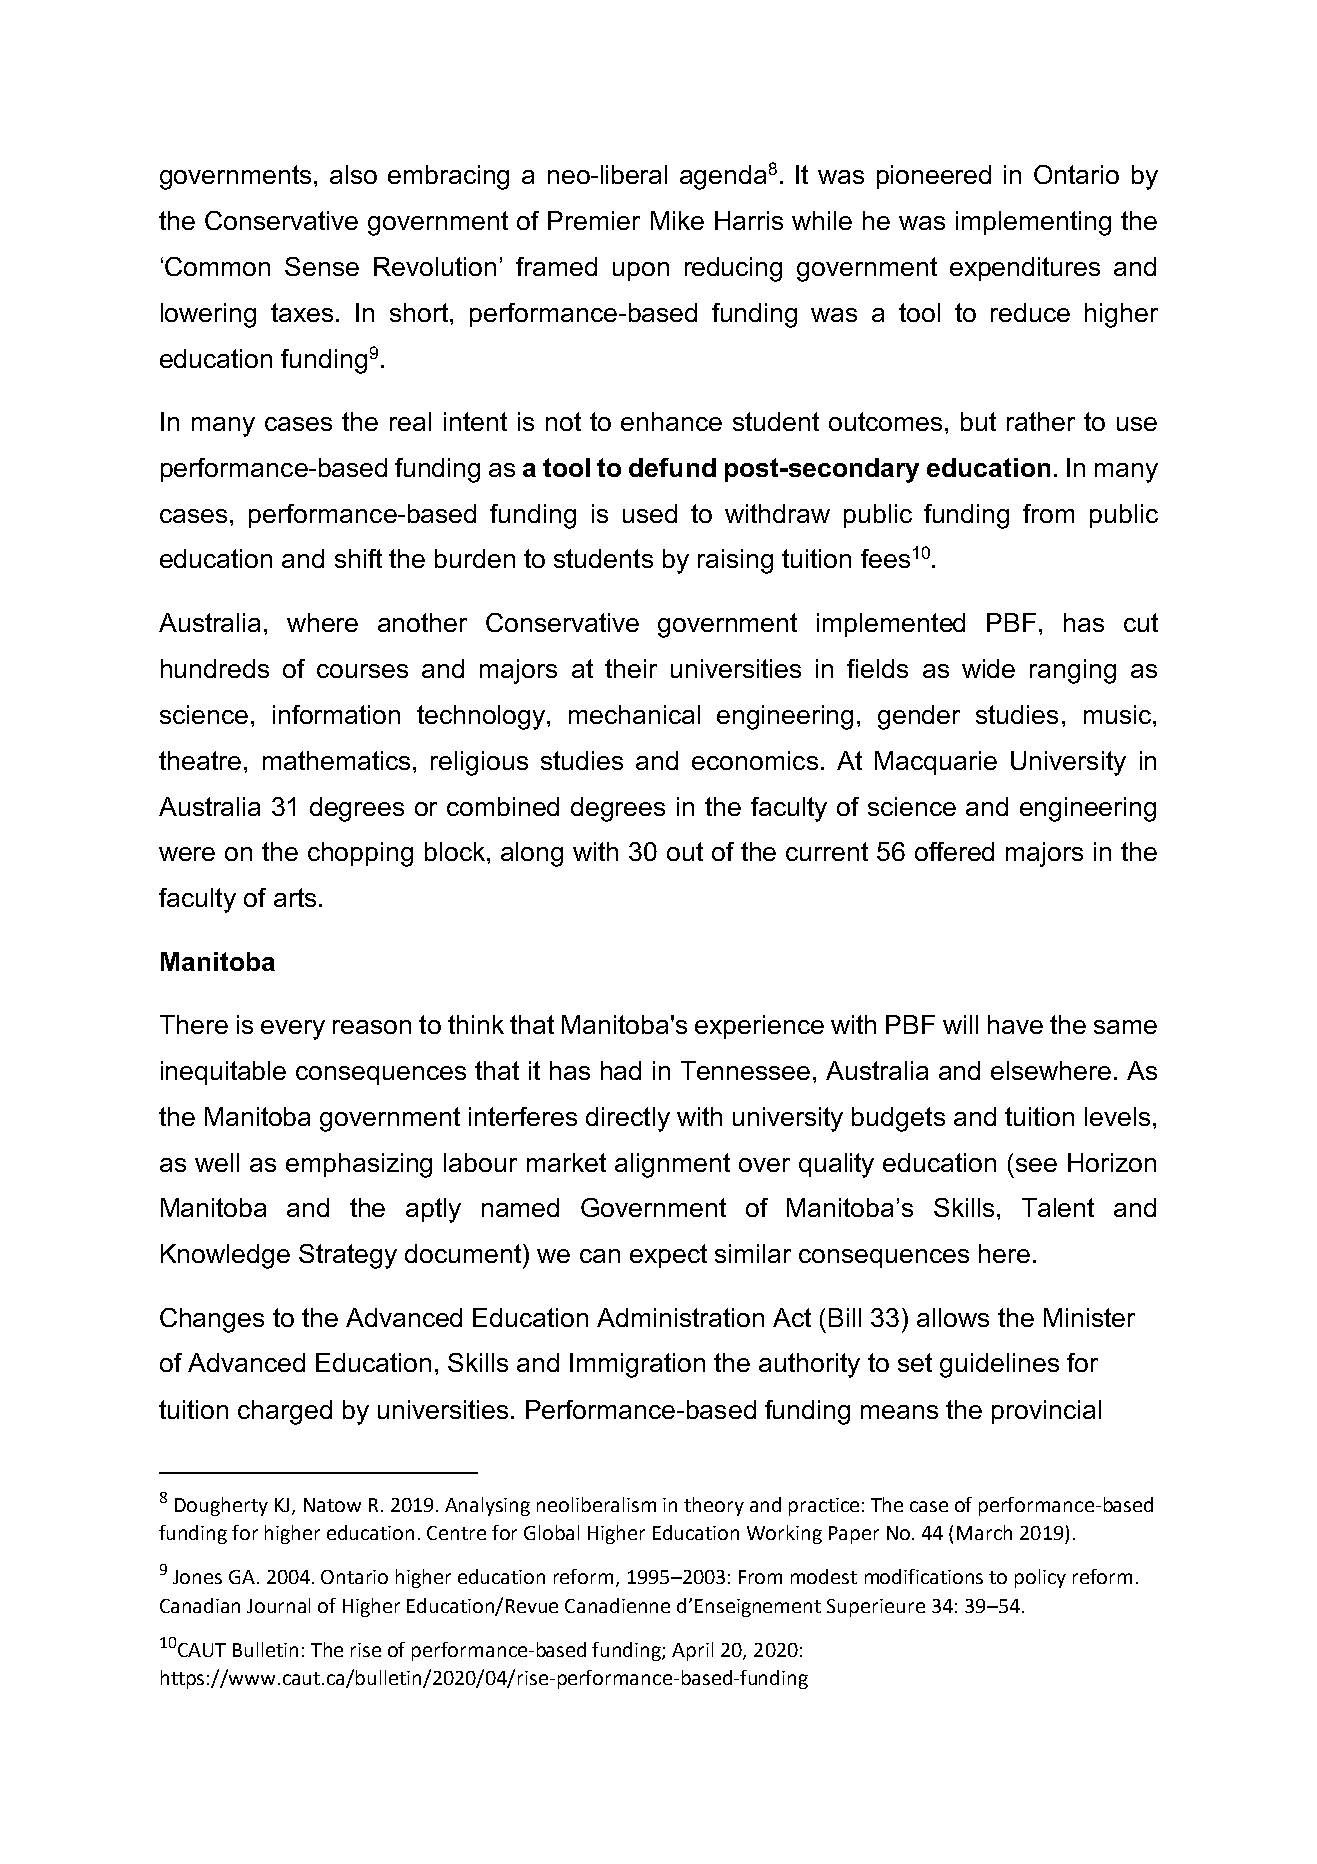  What do you see at coordinates (650, 513) in the image?
I see `used` at bounding box center [650, 513].
